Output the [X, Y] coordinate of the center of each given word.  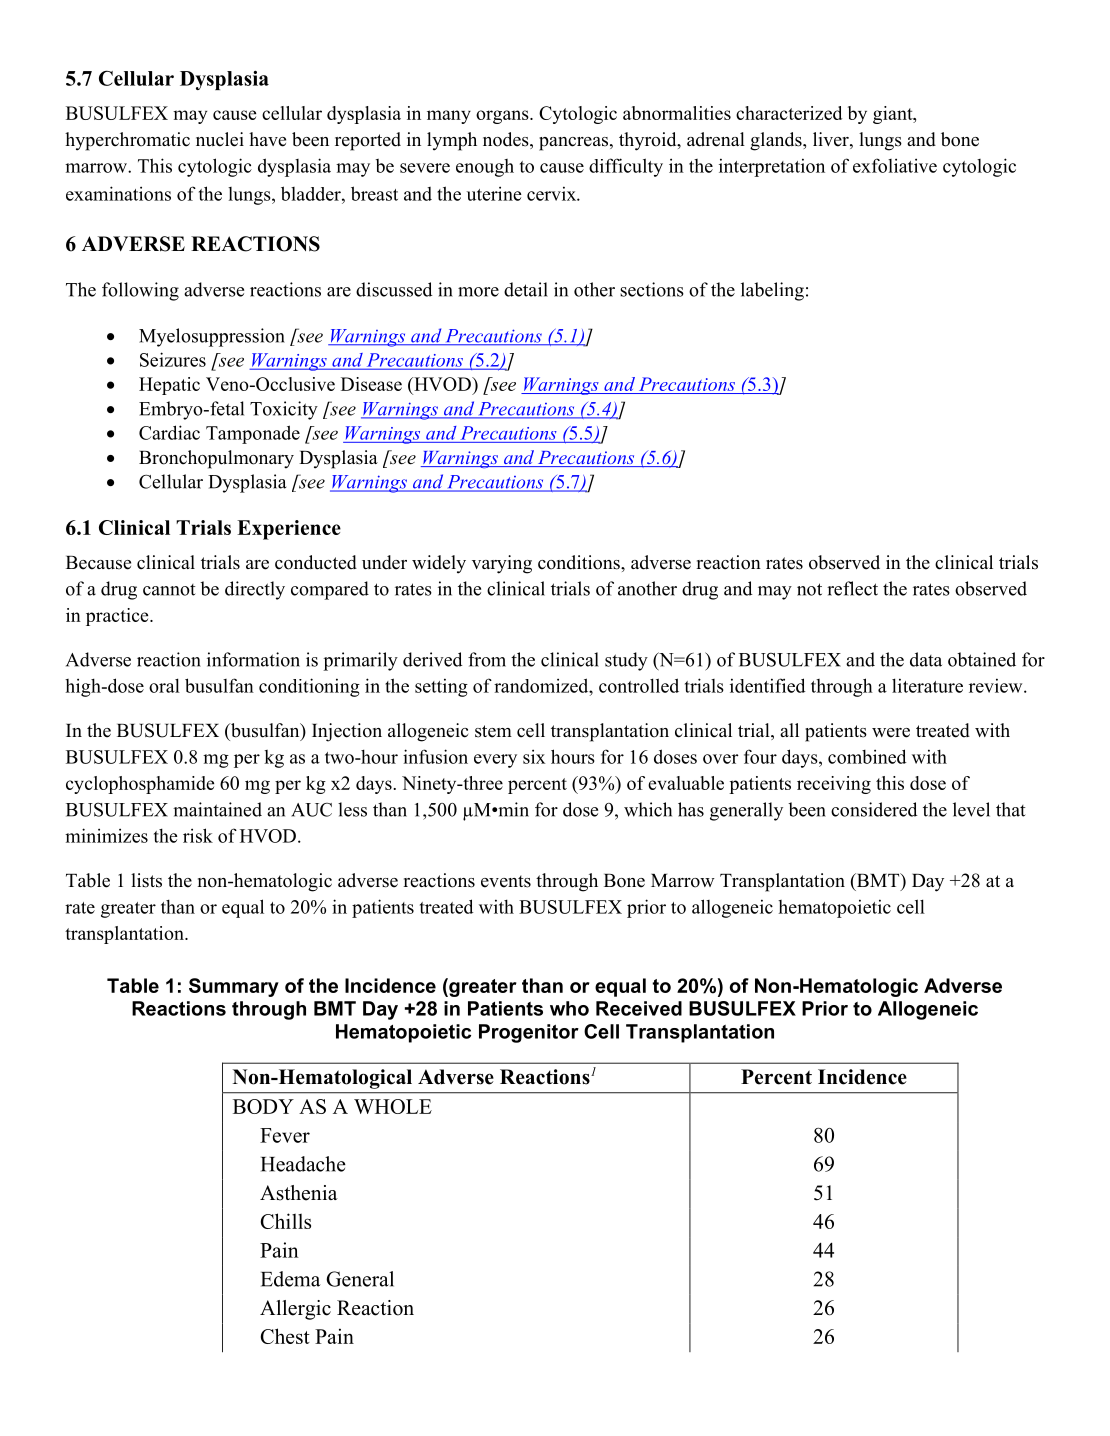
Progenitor [529, 1033]
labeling [772, 291]
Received [639, 1008]
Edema [291, 1279]
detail [526, 289]
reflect [852, 588]
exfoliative [895, 165]
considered [874, 809]
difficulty [626, 167]
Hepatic [169, 386]
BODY [263, 1106]
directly [255, 590]
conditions [580, 562]
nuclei [220, 139]
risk [198, 835]
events [506, 881]
